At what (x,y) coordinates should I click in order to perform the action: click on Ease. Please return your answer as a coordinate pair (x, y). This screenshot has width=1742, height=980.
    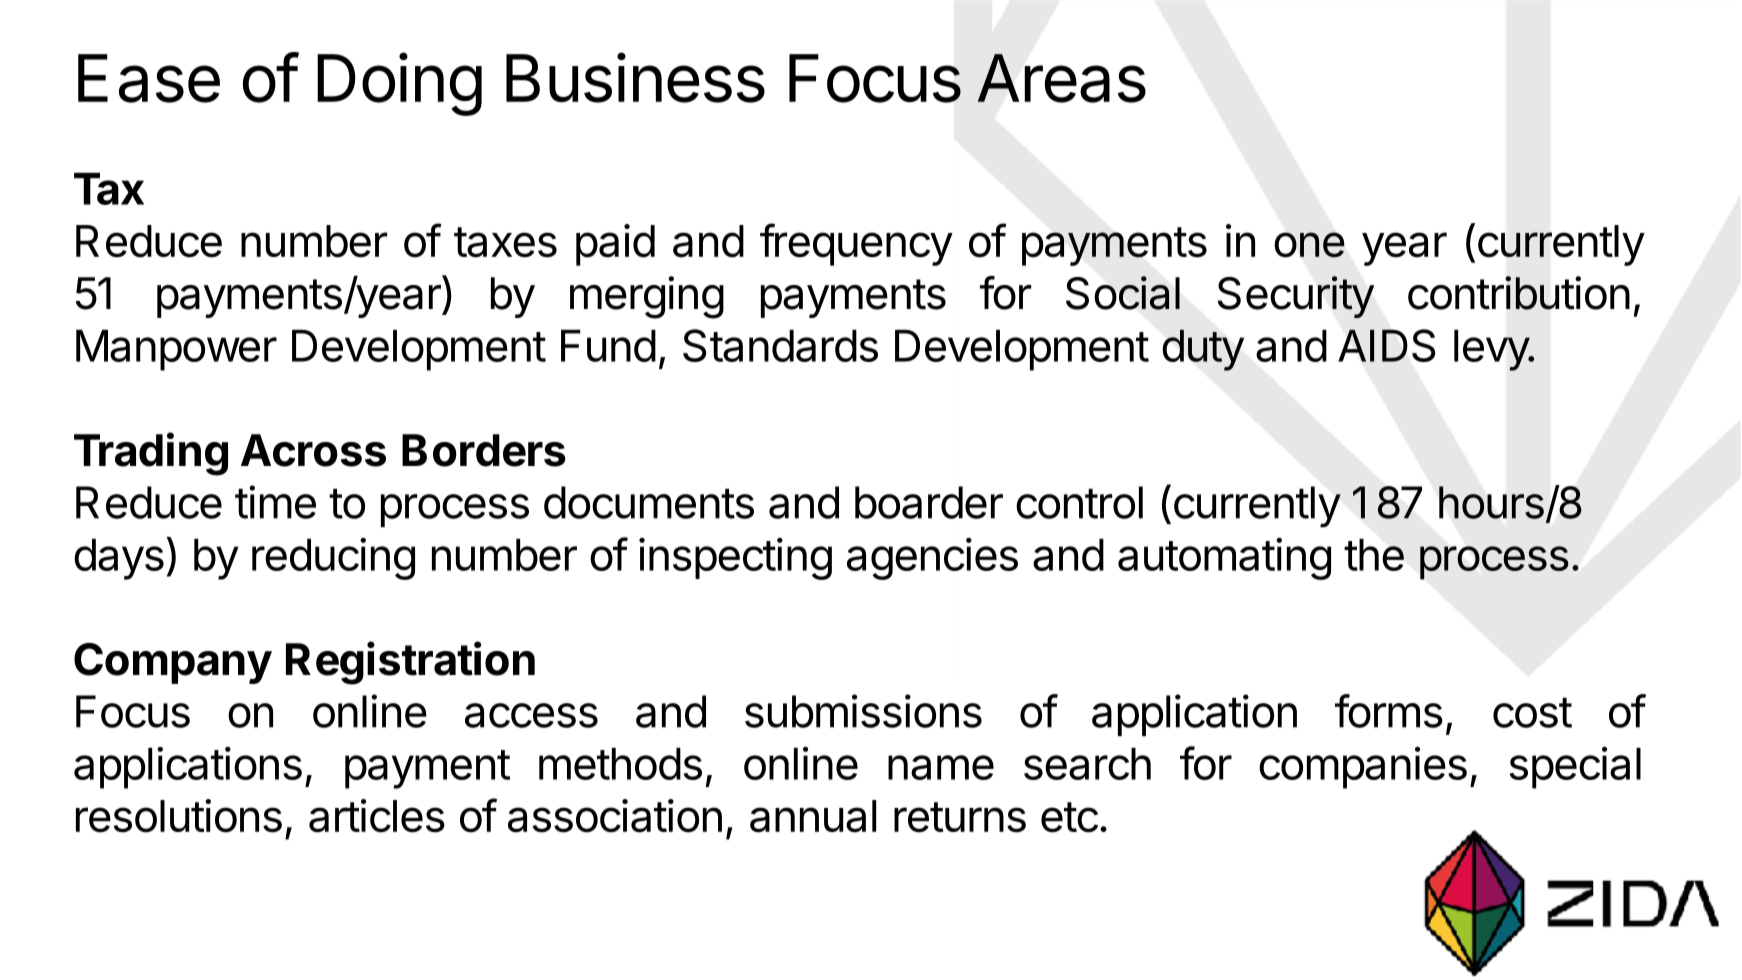
    Looking at the image, I should click on (149, 78).
